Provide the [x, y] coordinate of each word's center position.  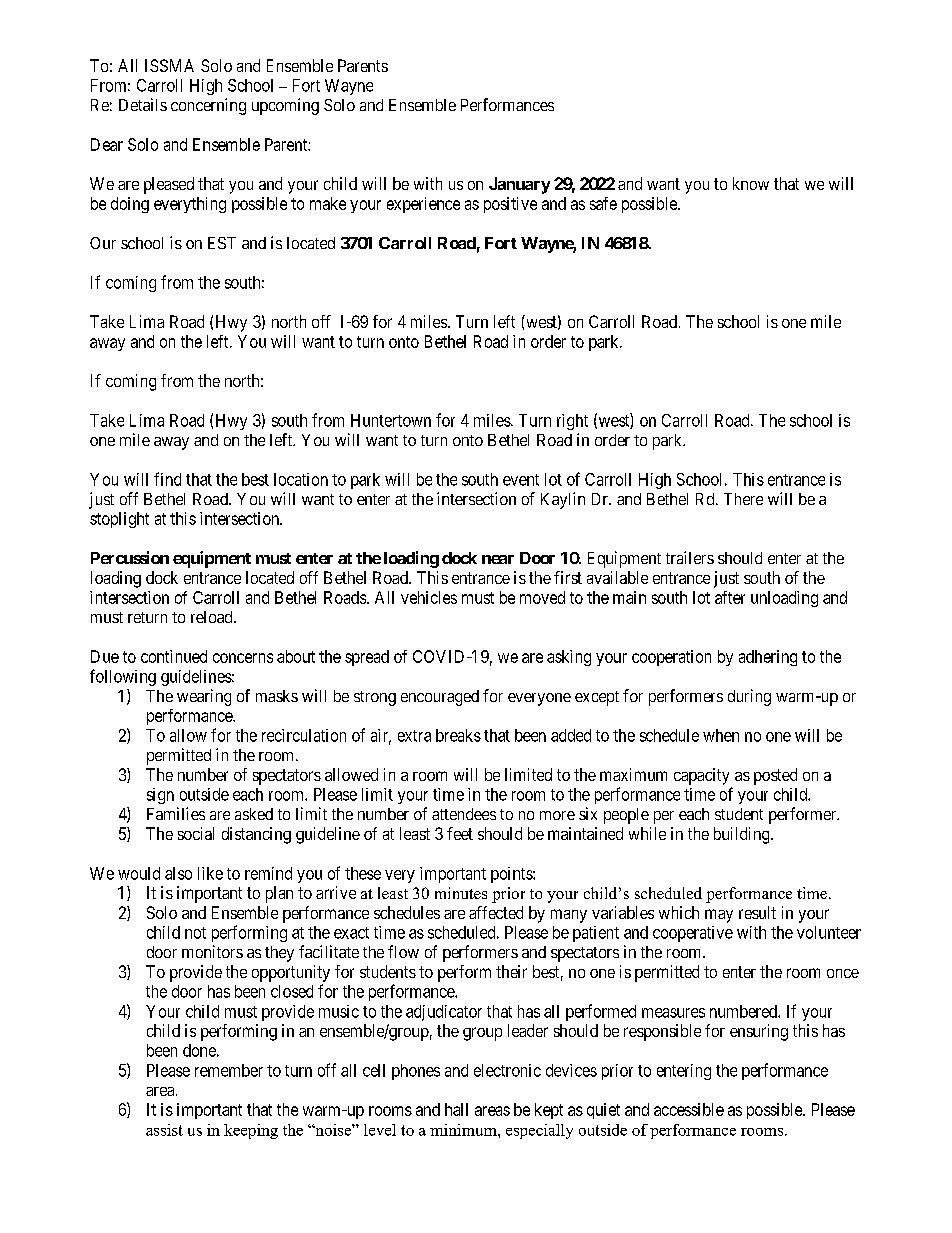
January [519, 185]
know [751, 183]
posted [775, 776]
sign [160, 796]
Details [143, 104]
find [167, 479]
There [743, 499]
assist [164, 1130]
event [521, 480]
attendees [464, 814]
